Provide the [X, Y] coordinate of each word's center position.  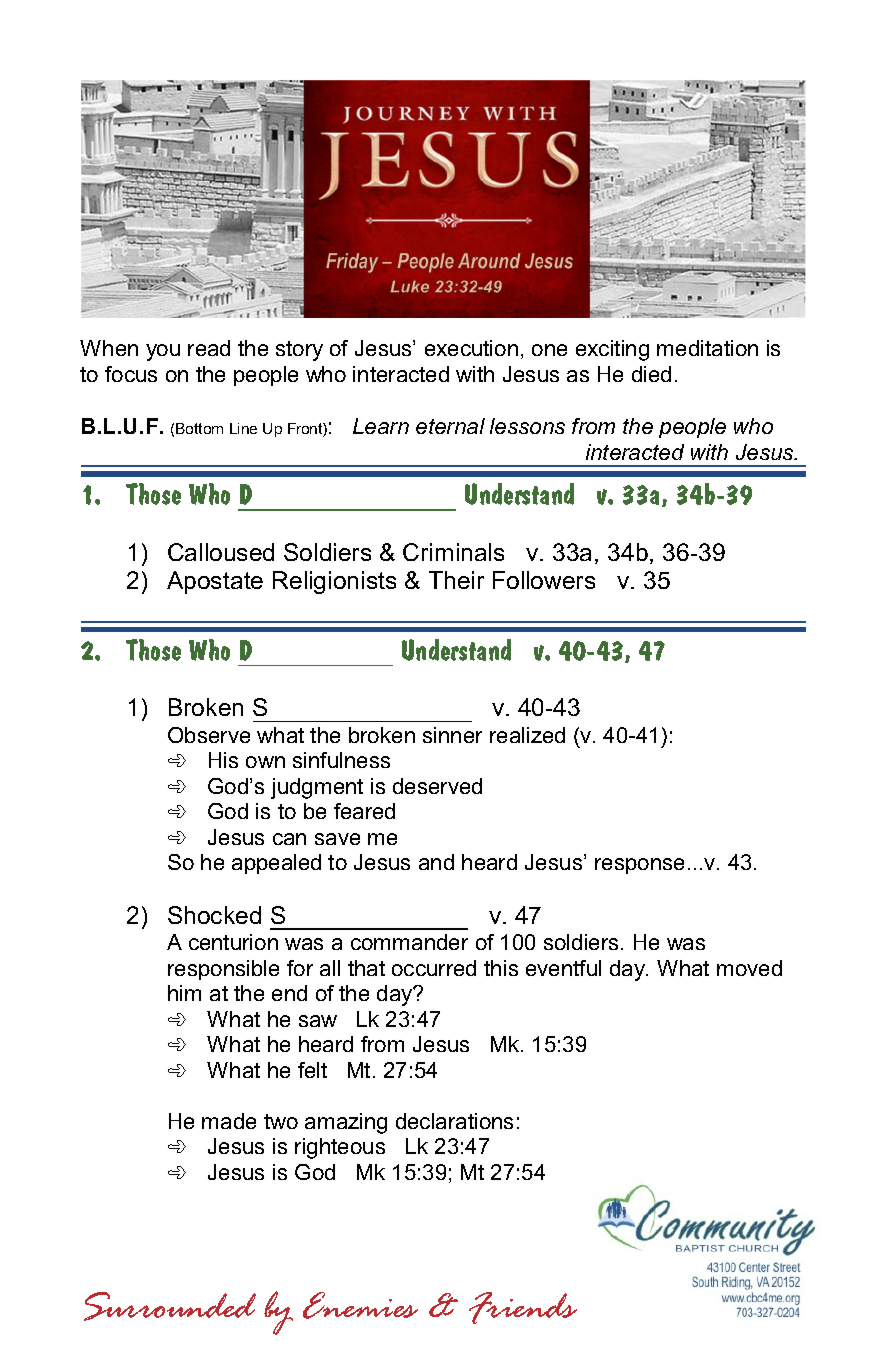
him [184, 993]
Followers [544, 580]
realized [527, 735]
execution [471, 348]
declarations [454, 1121]
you [163, 352]
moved [749, 968]
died [651, 374]
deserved [437, 786]
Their [456, 580]
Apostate [215, 582]
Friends [523, 1308]
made [229, 1121]
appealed [276, 864]
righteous [340, 1148]
